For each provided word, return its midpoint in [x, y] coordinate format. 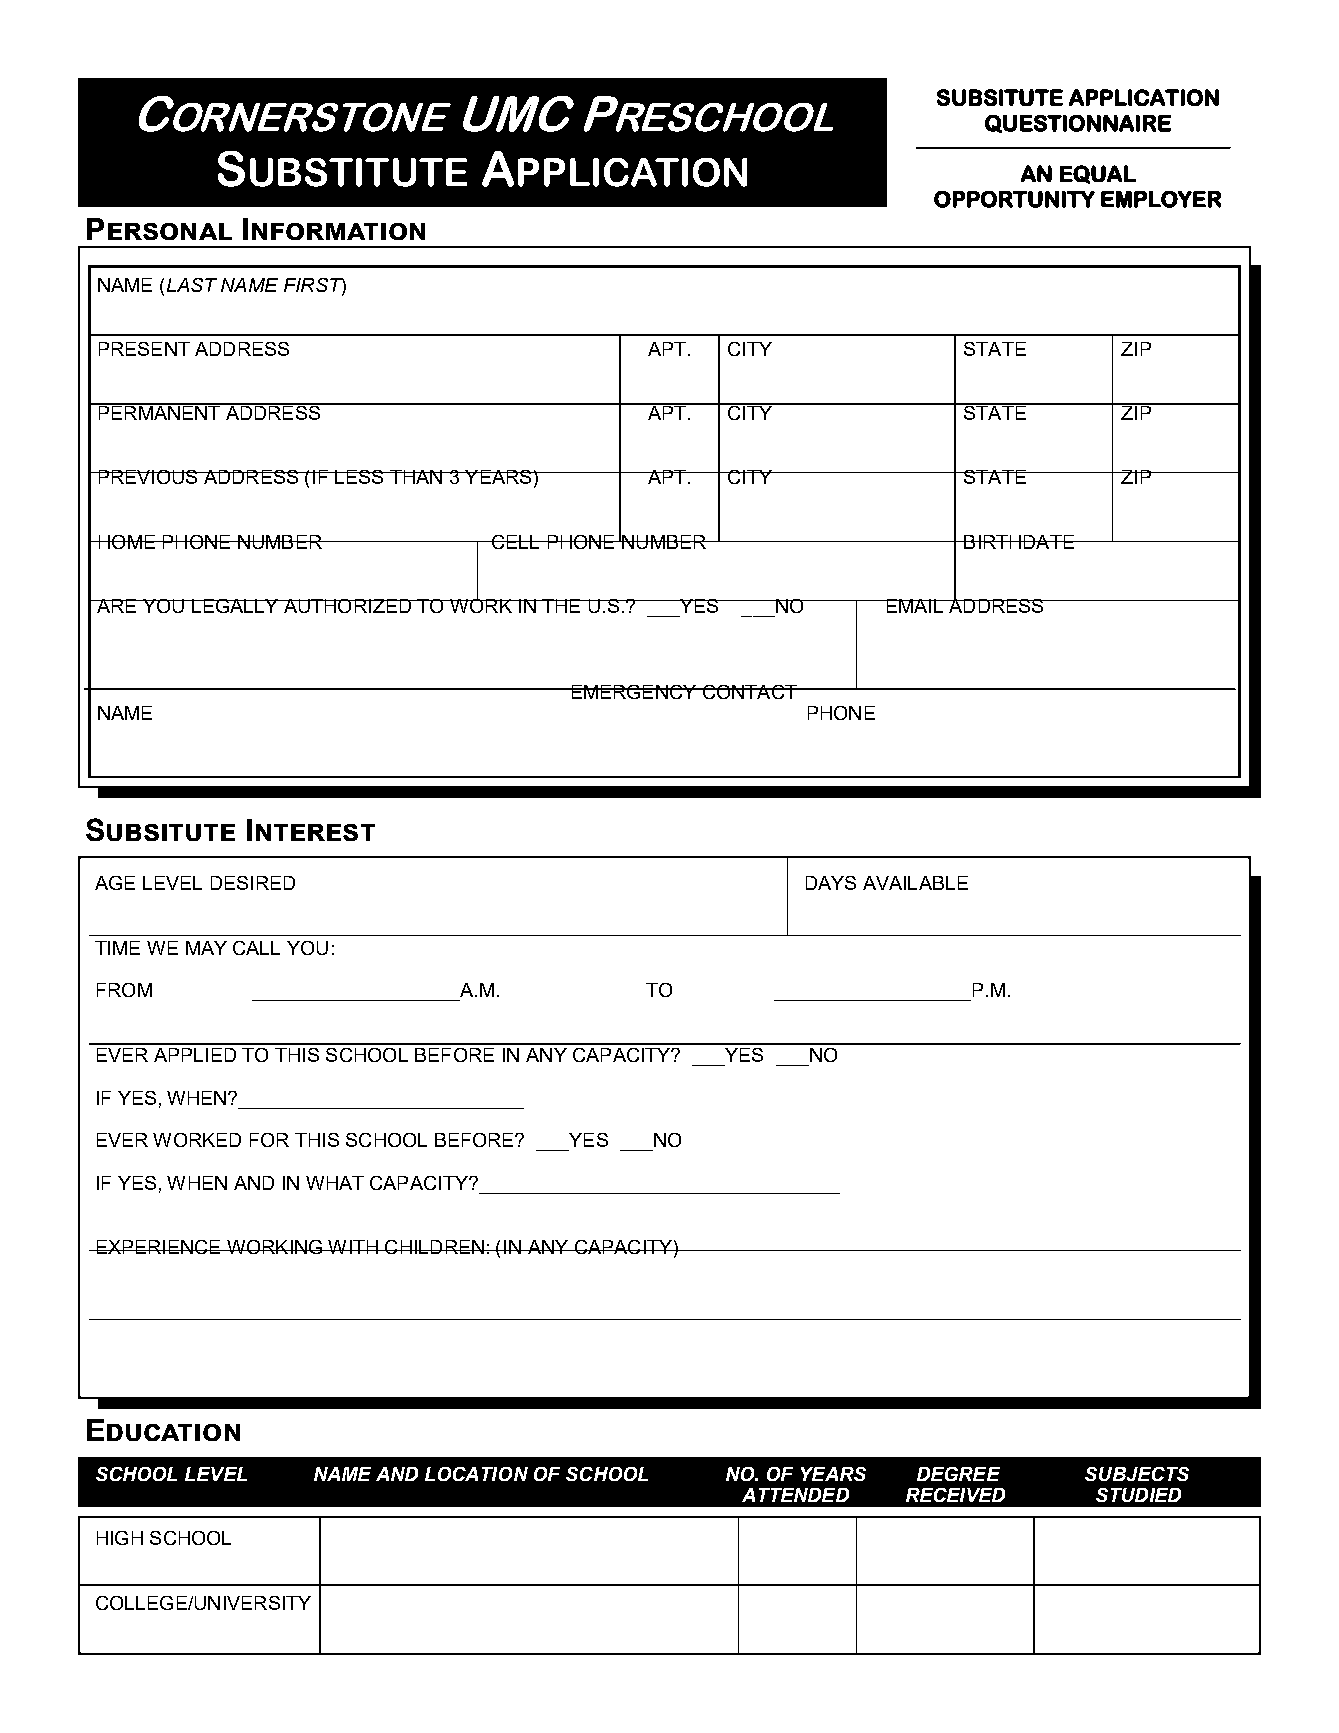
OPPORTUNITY [1014, 199]
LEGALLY [235, 606]
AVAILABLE [915, 883]
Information [334, 229]
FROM [124, 990]
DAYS [831, 883]
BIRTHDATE [1019, 542]
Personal [159, 229]
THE [561, 606]
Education [163, 1430]
